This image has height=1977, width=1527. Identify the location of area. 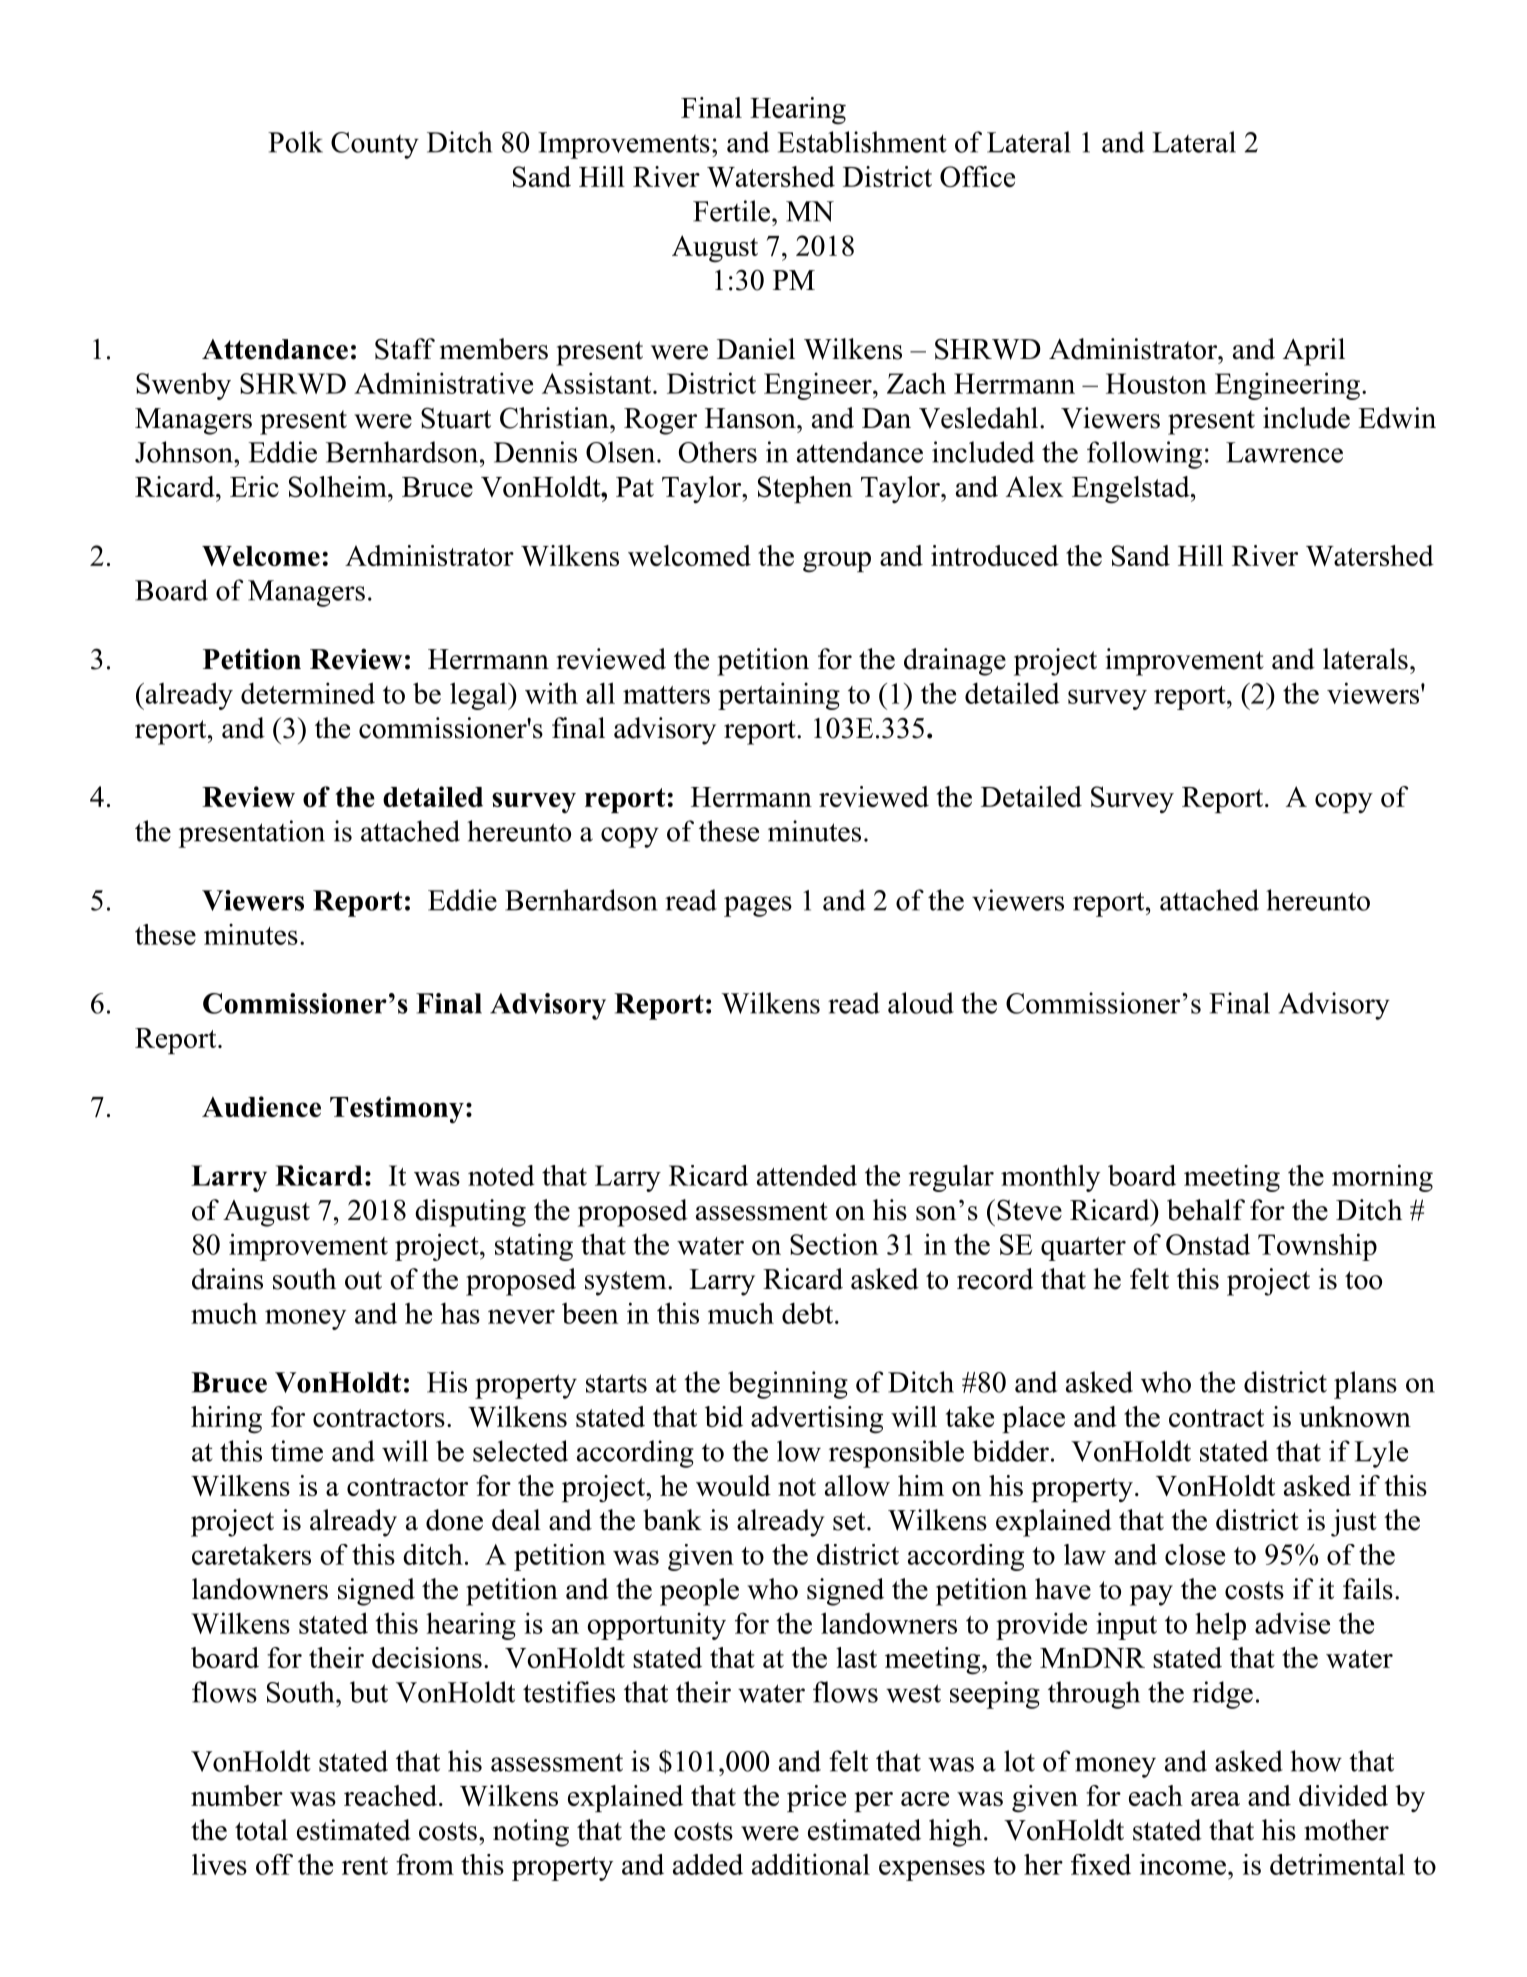
(1215, 1799).
